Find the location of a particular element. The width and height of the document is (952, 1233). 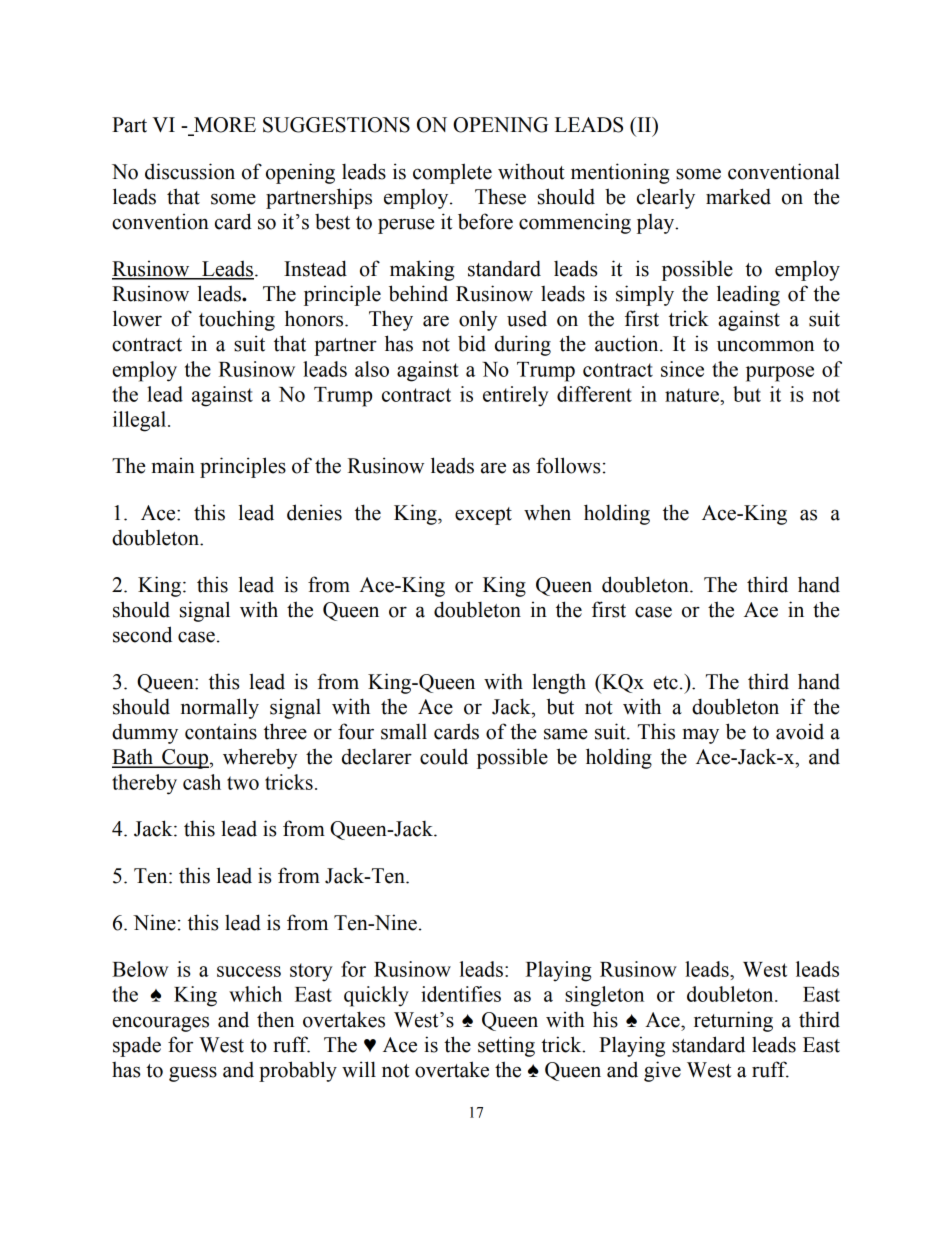

discussion is located at coordinates (190, 171).
